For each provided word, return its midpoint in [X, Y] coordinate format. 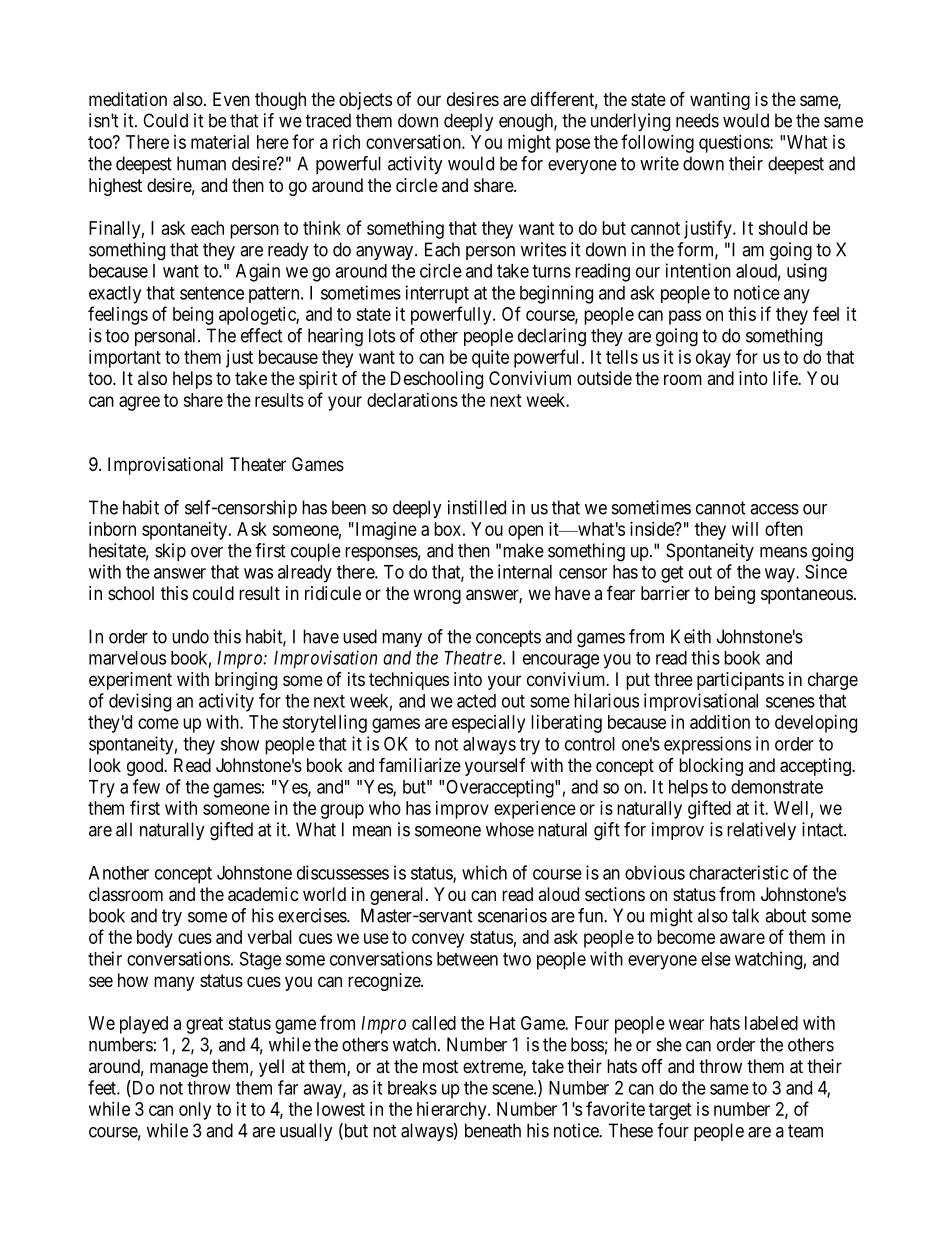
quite [490, 359]
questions [735, 144]
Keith [691, 636]
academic [263, 894]
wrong [437, 596]
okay [713, 359]
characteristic [738, 872]
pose [573, 145]
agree [139, 403]
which [484, 872]
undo [190, 636]
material [220, 142]
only [195, 1111]
